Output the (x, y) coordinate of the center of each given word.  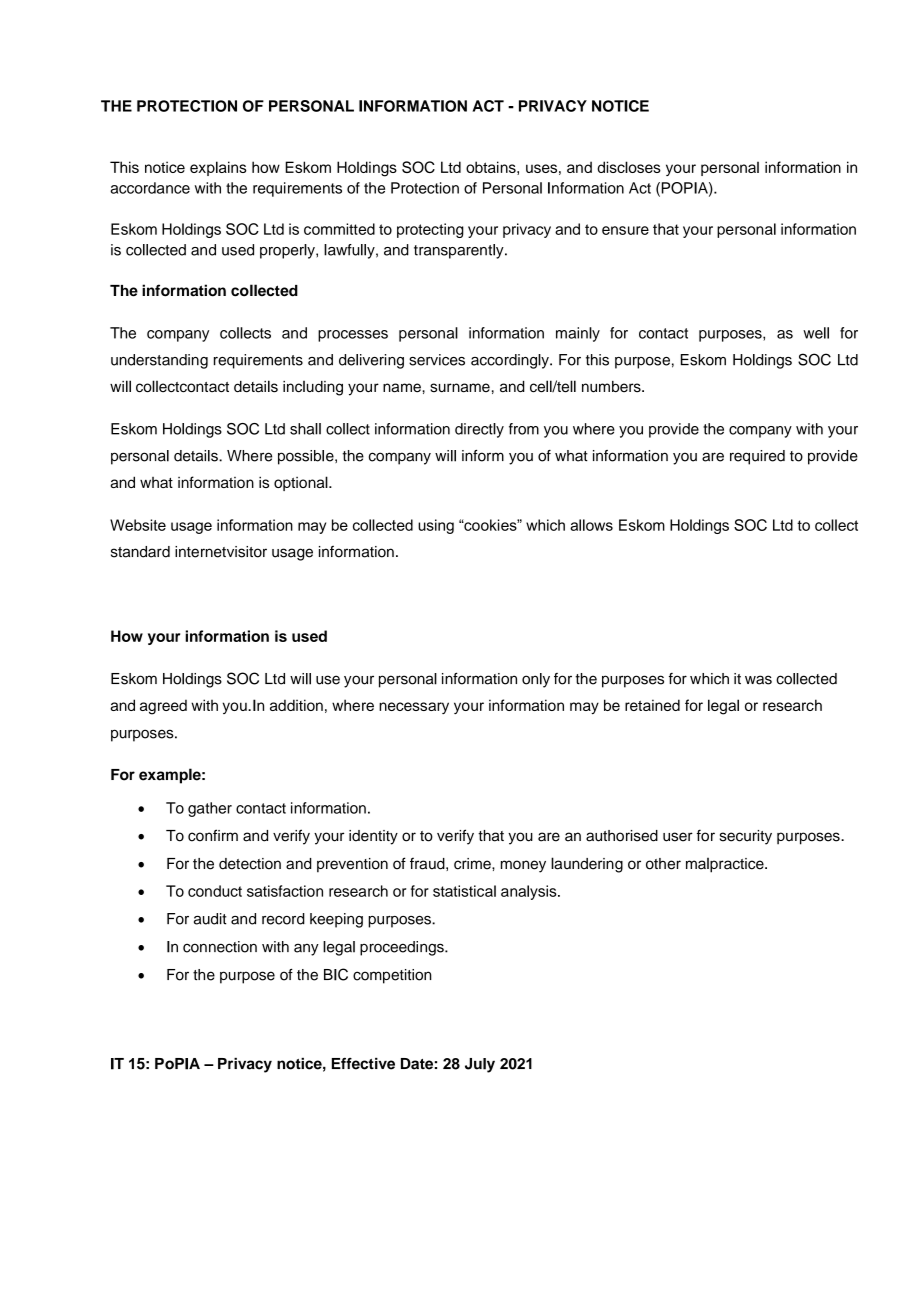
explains (218, 168)
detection (250, 864)
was (758, 680)
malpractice (726, 865)
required (757, 457)
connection (220, 947)
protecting (430, 230)
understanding (159, 361)
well (816, 333)
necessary (414, 708)
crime (473, 864)
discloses (629, 167)
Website (138, 525)
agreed (163, 707)
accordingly (511, 361)
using (436, 526)
